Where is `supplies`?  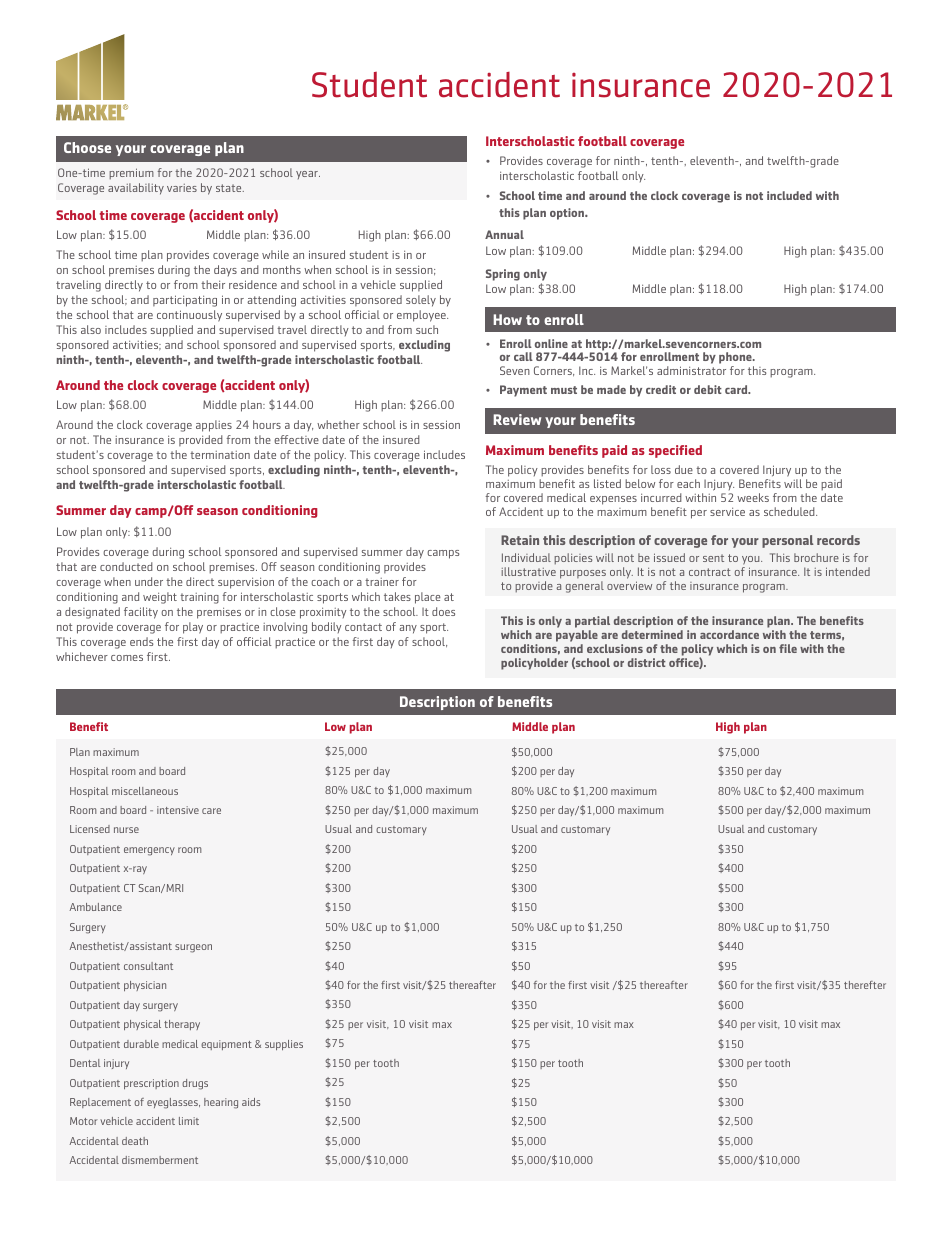
supplies is located at coordinates (284, 1045).
